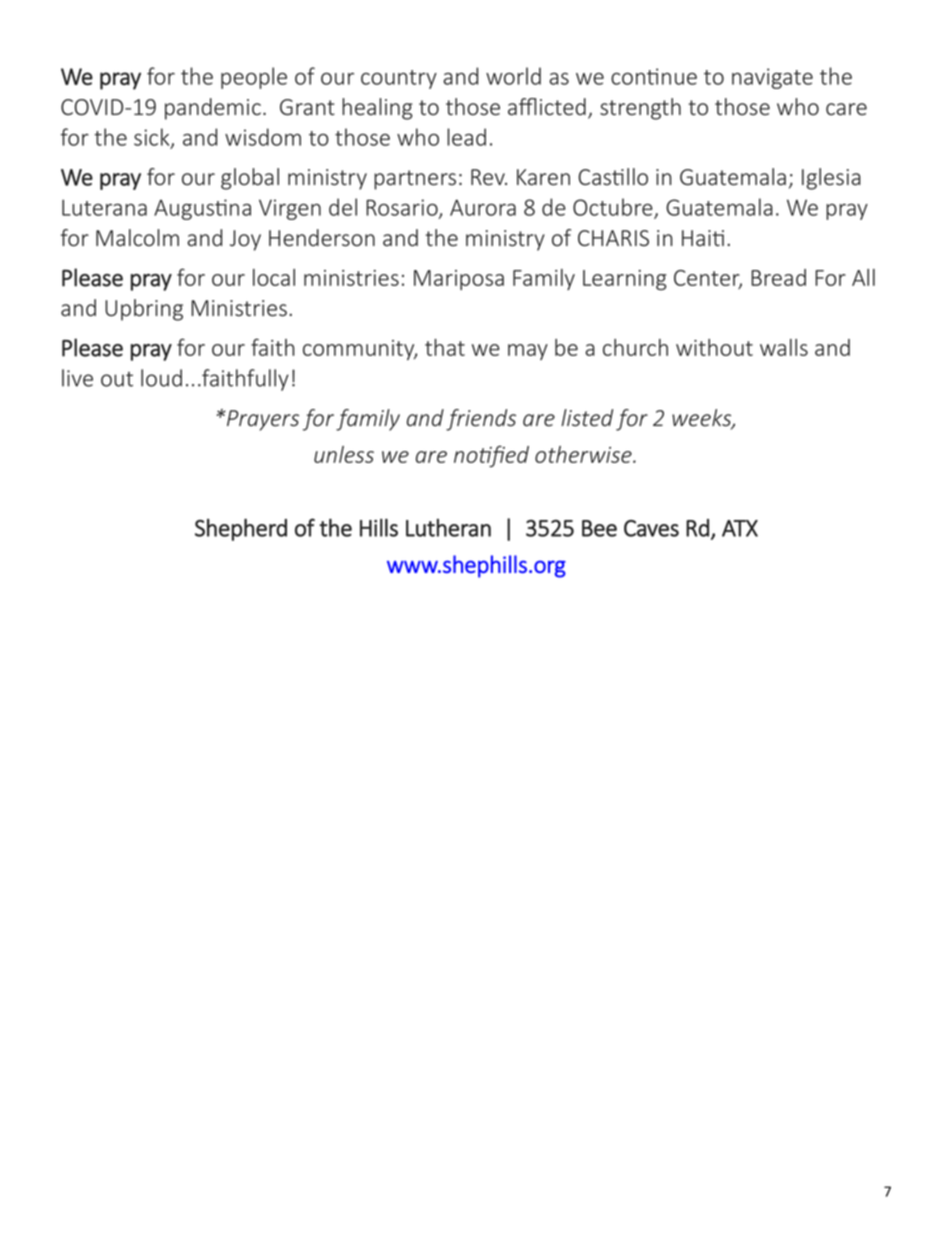 The height and width of the page is (1233, 952). Describe the element at coordinates (513, 76) in the page. I see `world` at that location.
